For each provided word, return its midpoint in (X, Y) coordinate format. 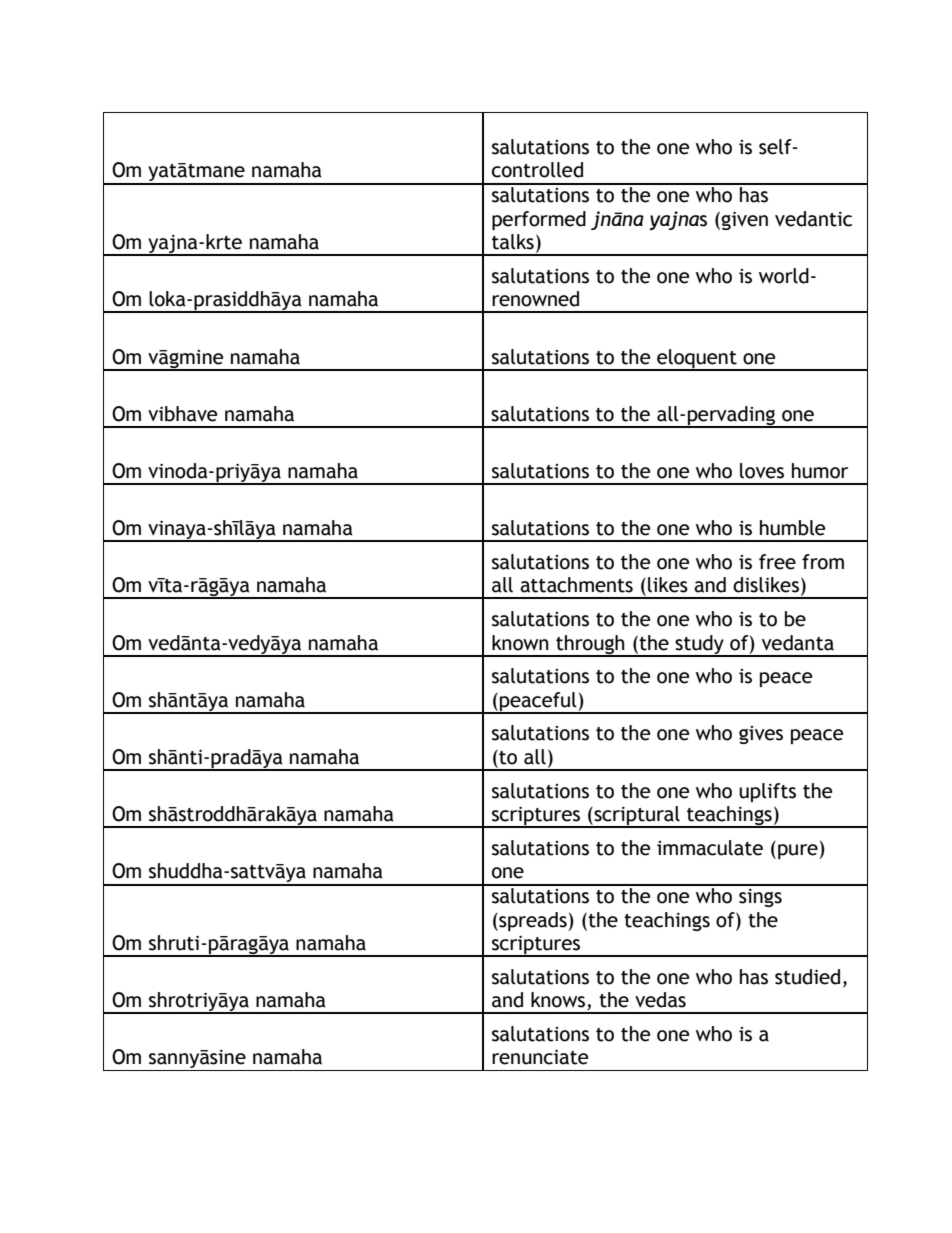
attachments (576, 585)
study (699, 645)
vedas (660, 1000)
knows (559, 1001)
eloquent (697, 359)
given (744, 221)
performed (539, 220)
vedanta (798, 643)
